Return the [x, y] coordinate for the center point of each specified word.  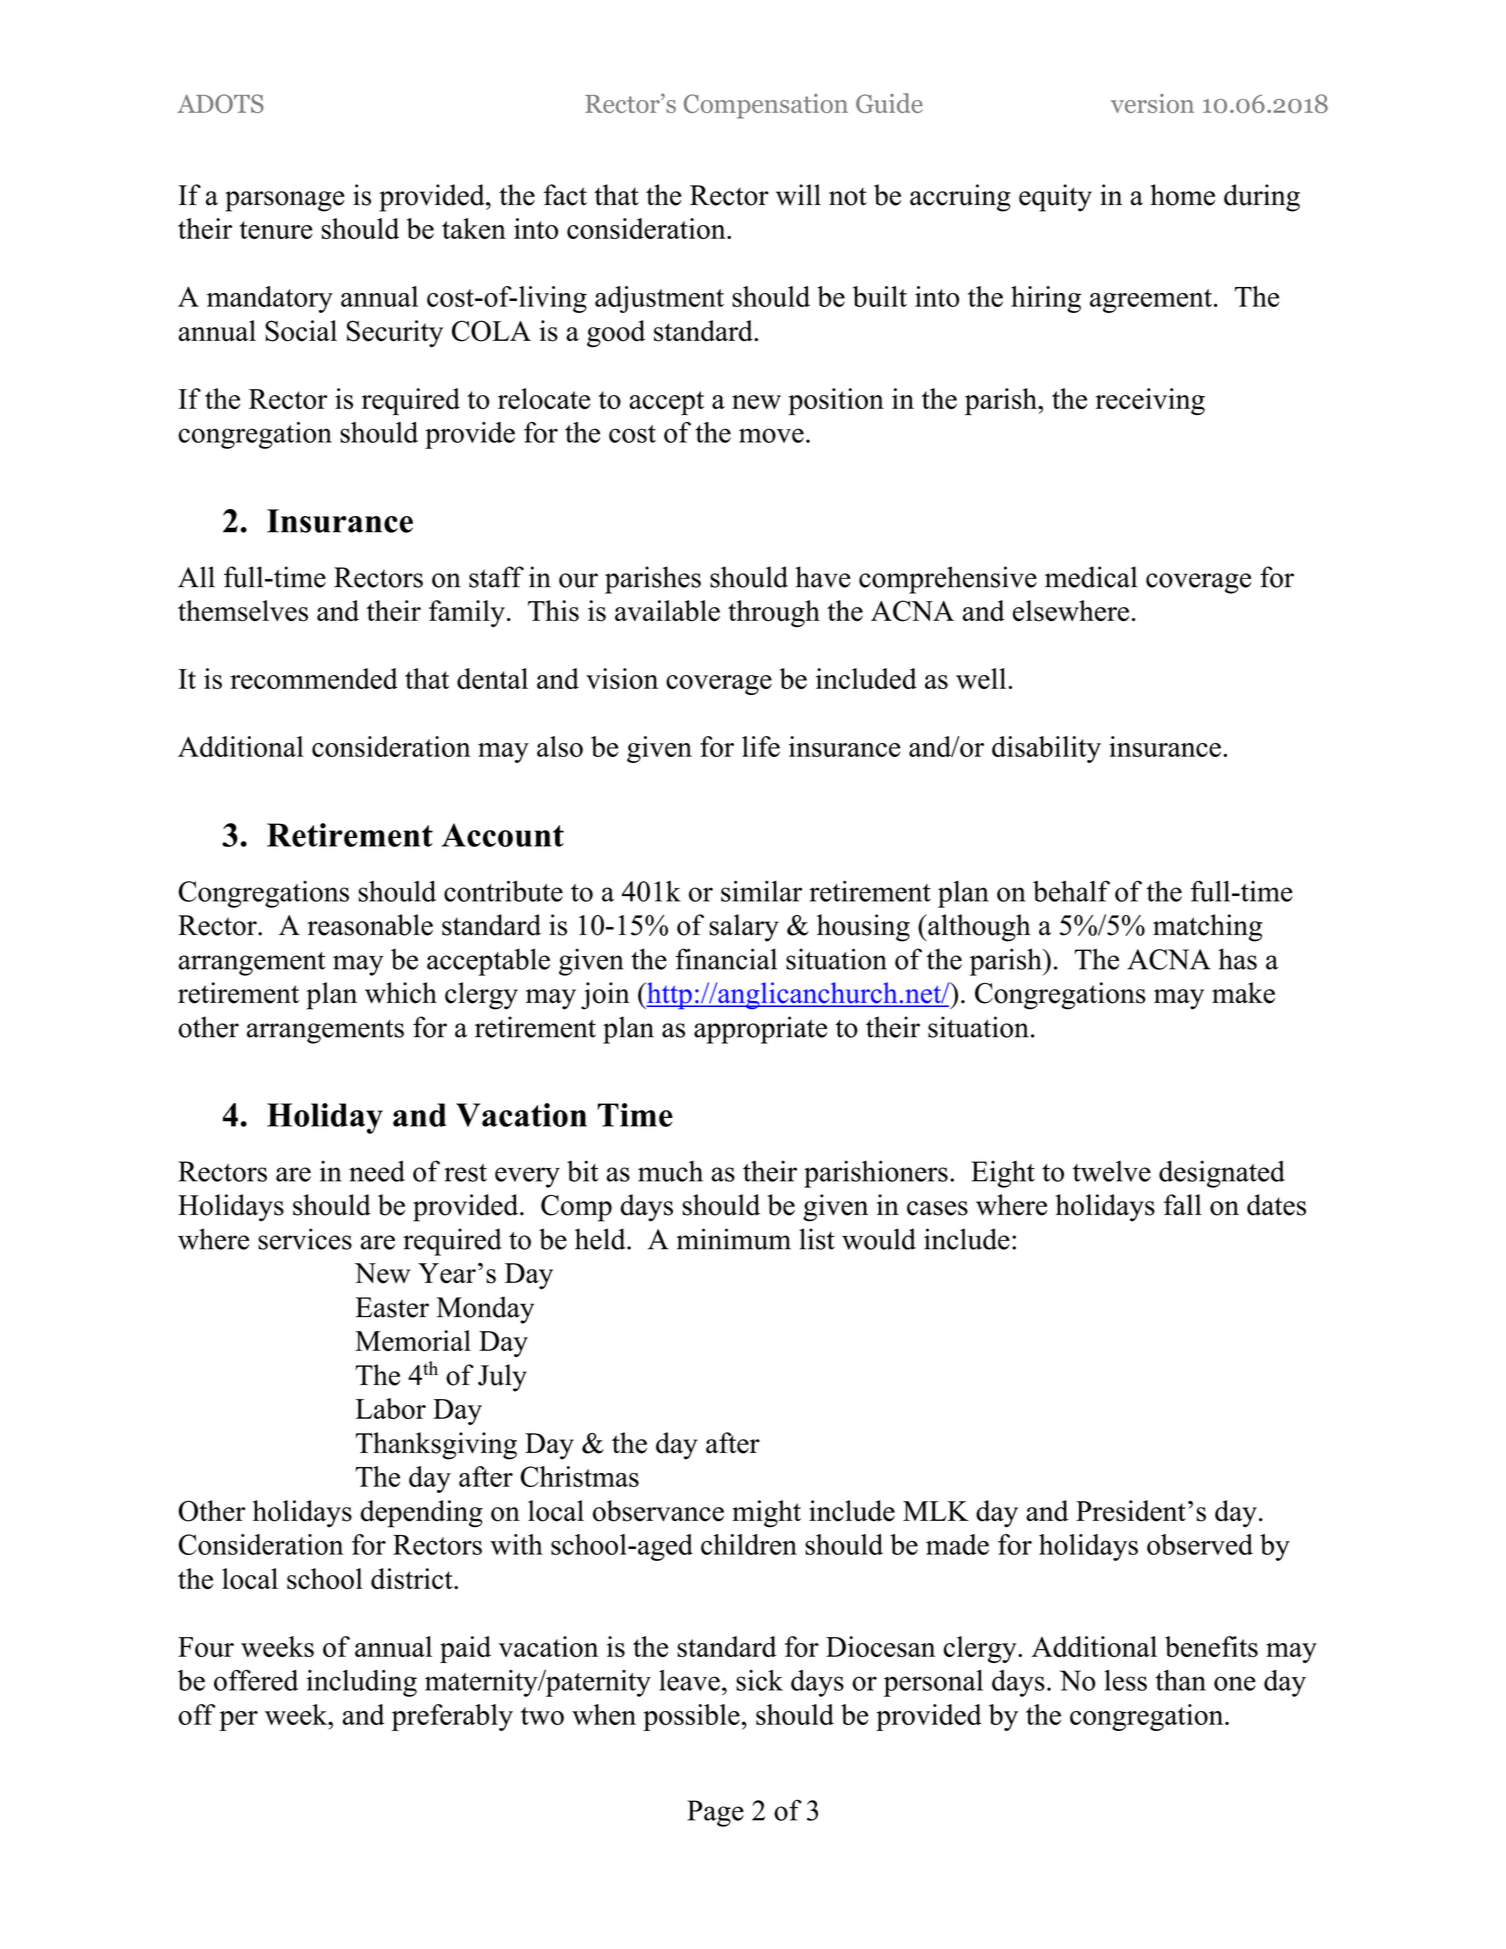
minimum [733, 1239]
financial [726, 959]
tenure [276, 230]
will [798, 195]
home [1182, 195]
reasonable [370, 925]
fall [1183, 1205]
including [361, 1683]
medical [1091, 577]
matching [1207, 928]
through [774, 613]
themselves [243, 611]
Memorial [413, 1341]
